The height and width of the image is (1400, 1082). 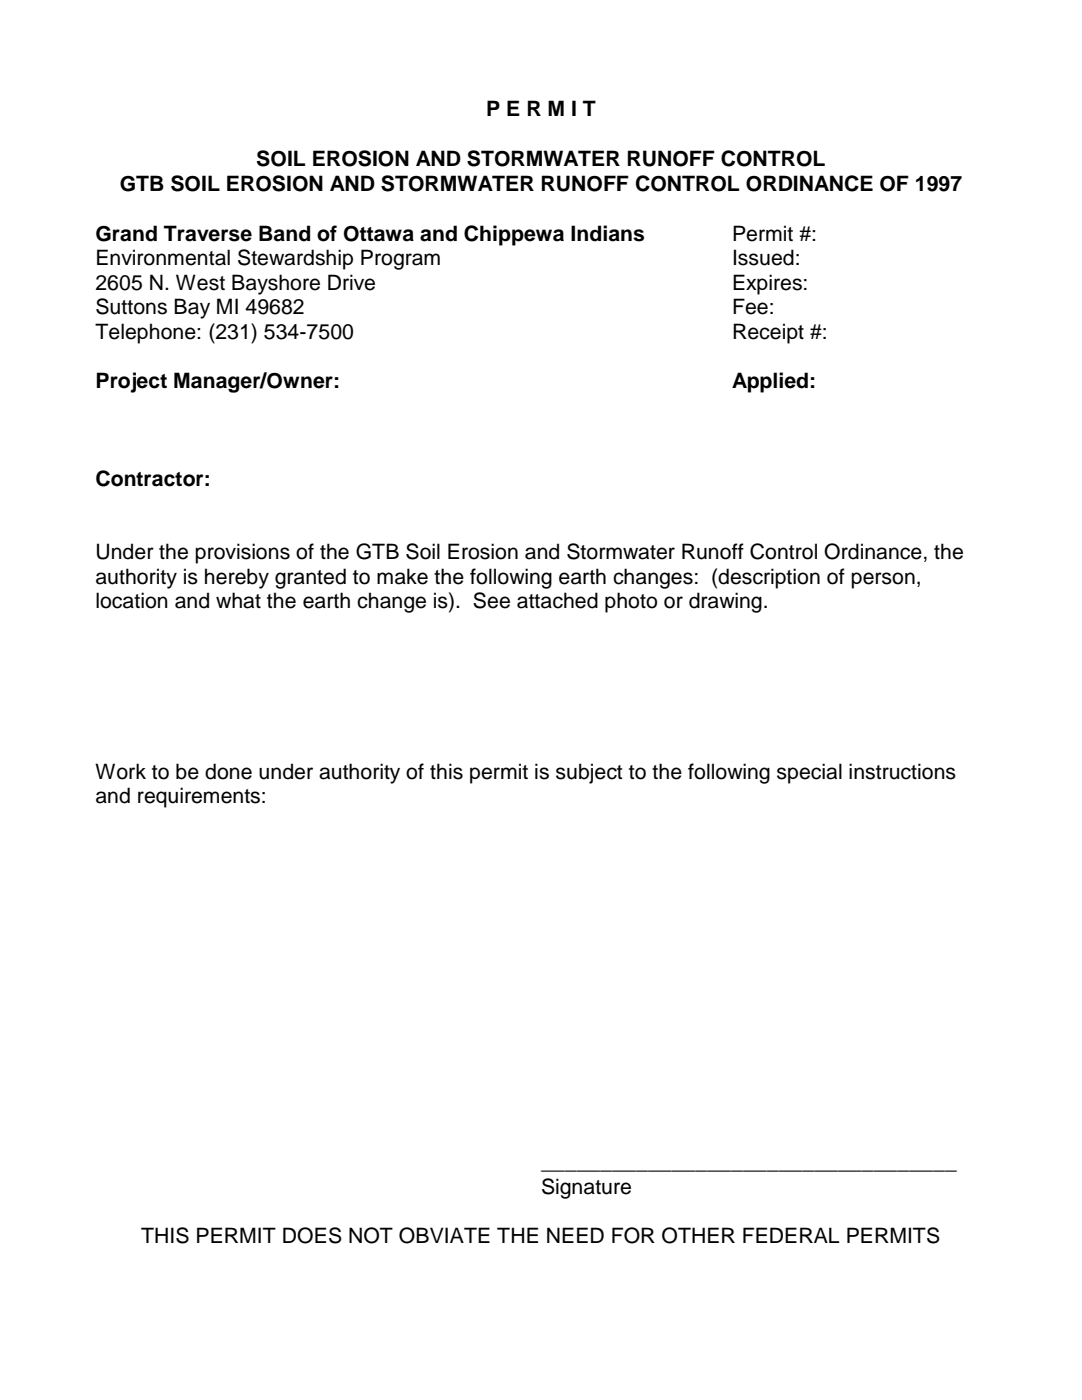 I want to click on person, so click(x=883, y=580).
